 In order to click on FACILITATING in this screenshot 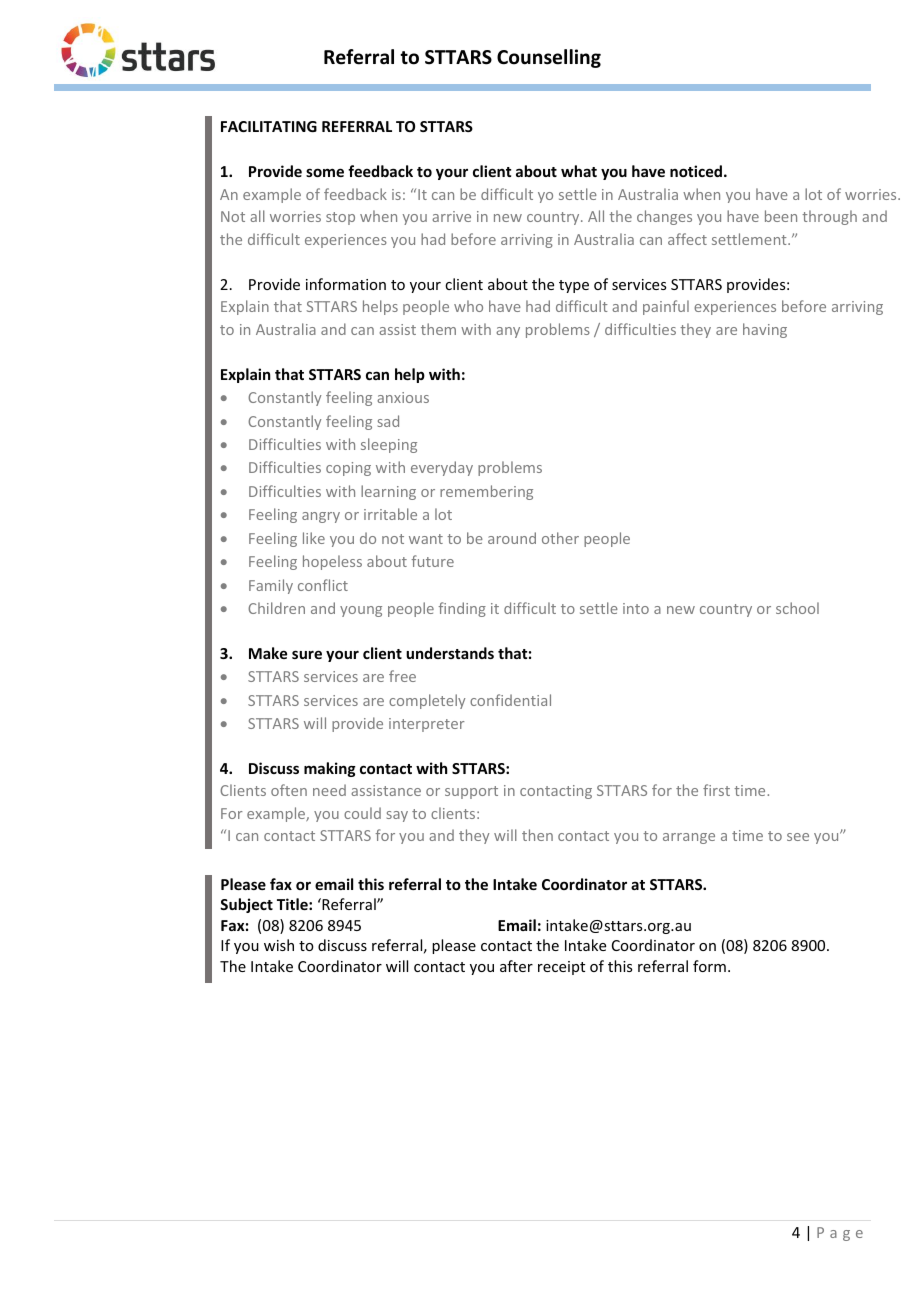, I will do `click(269, 126)`.
